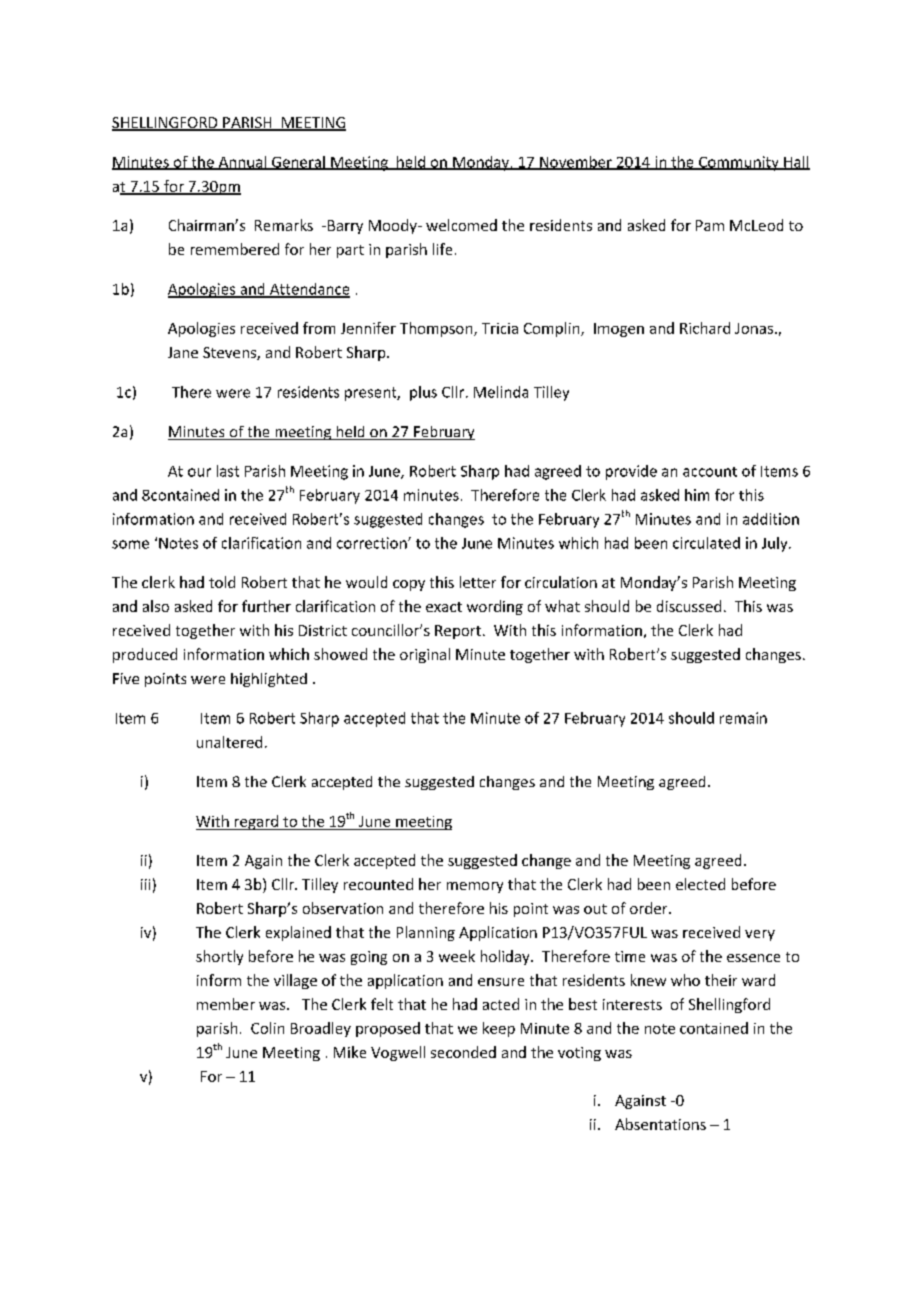 The width and height of the screenshot is (924, 1308). I want to click on discussed, so click(689, 606).
